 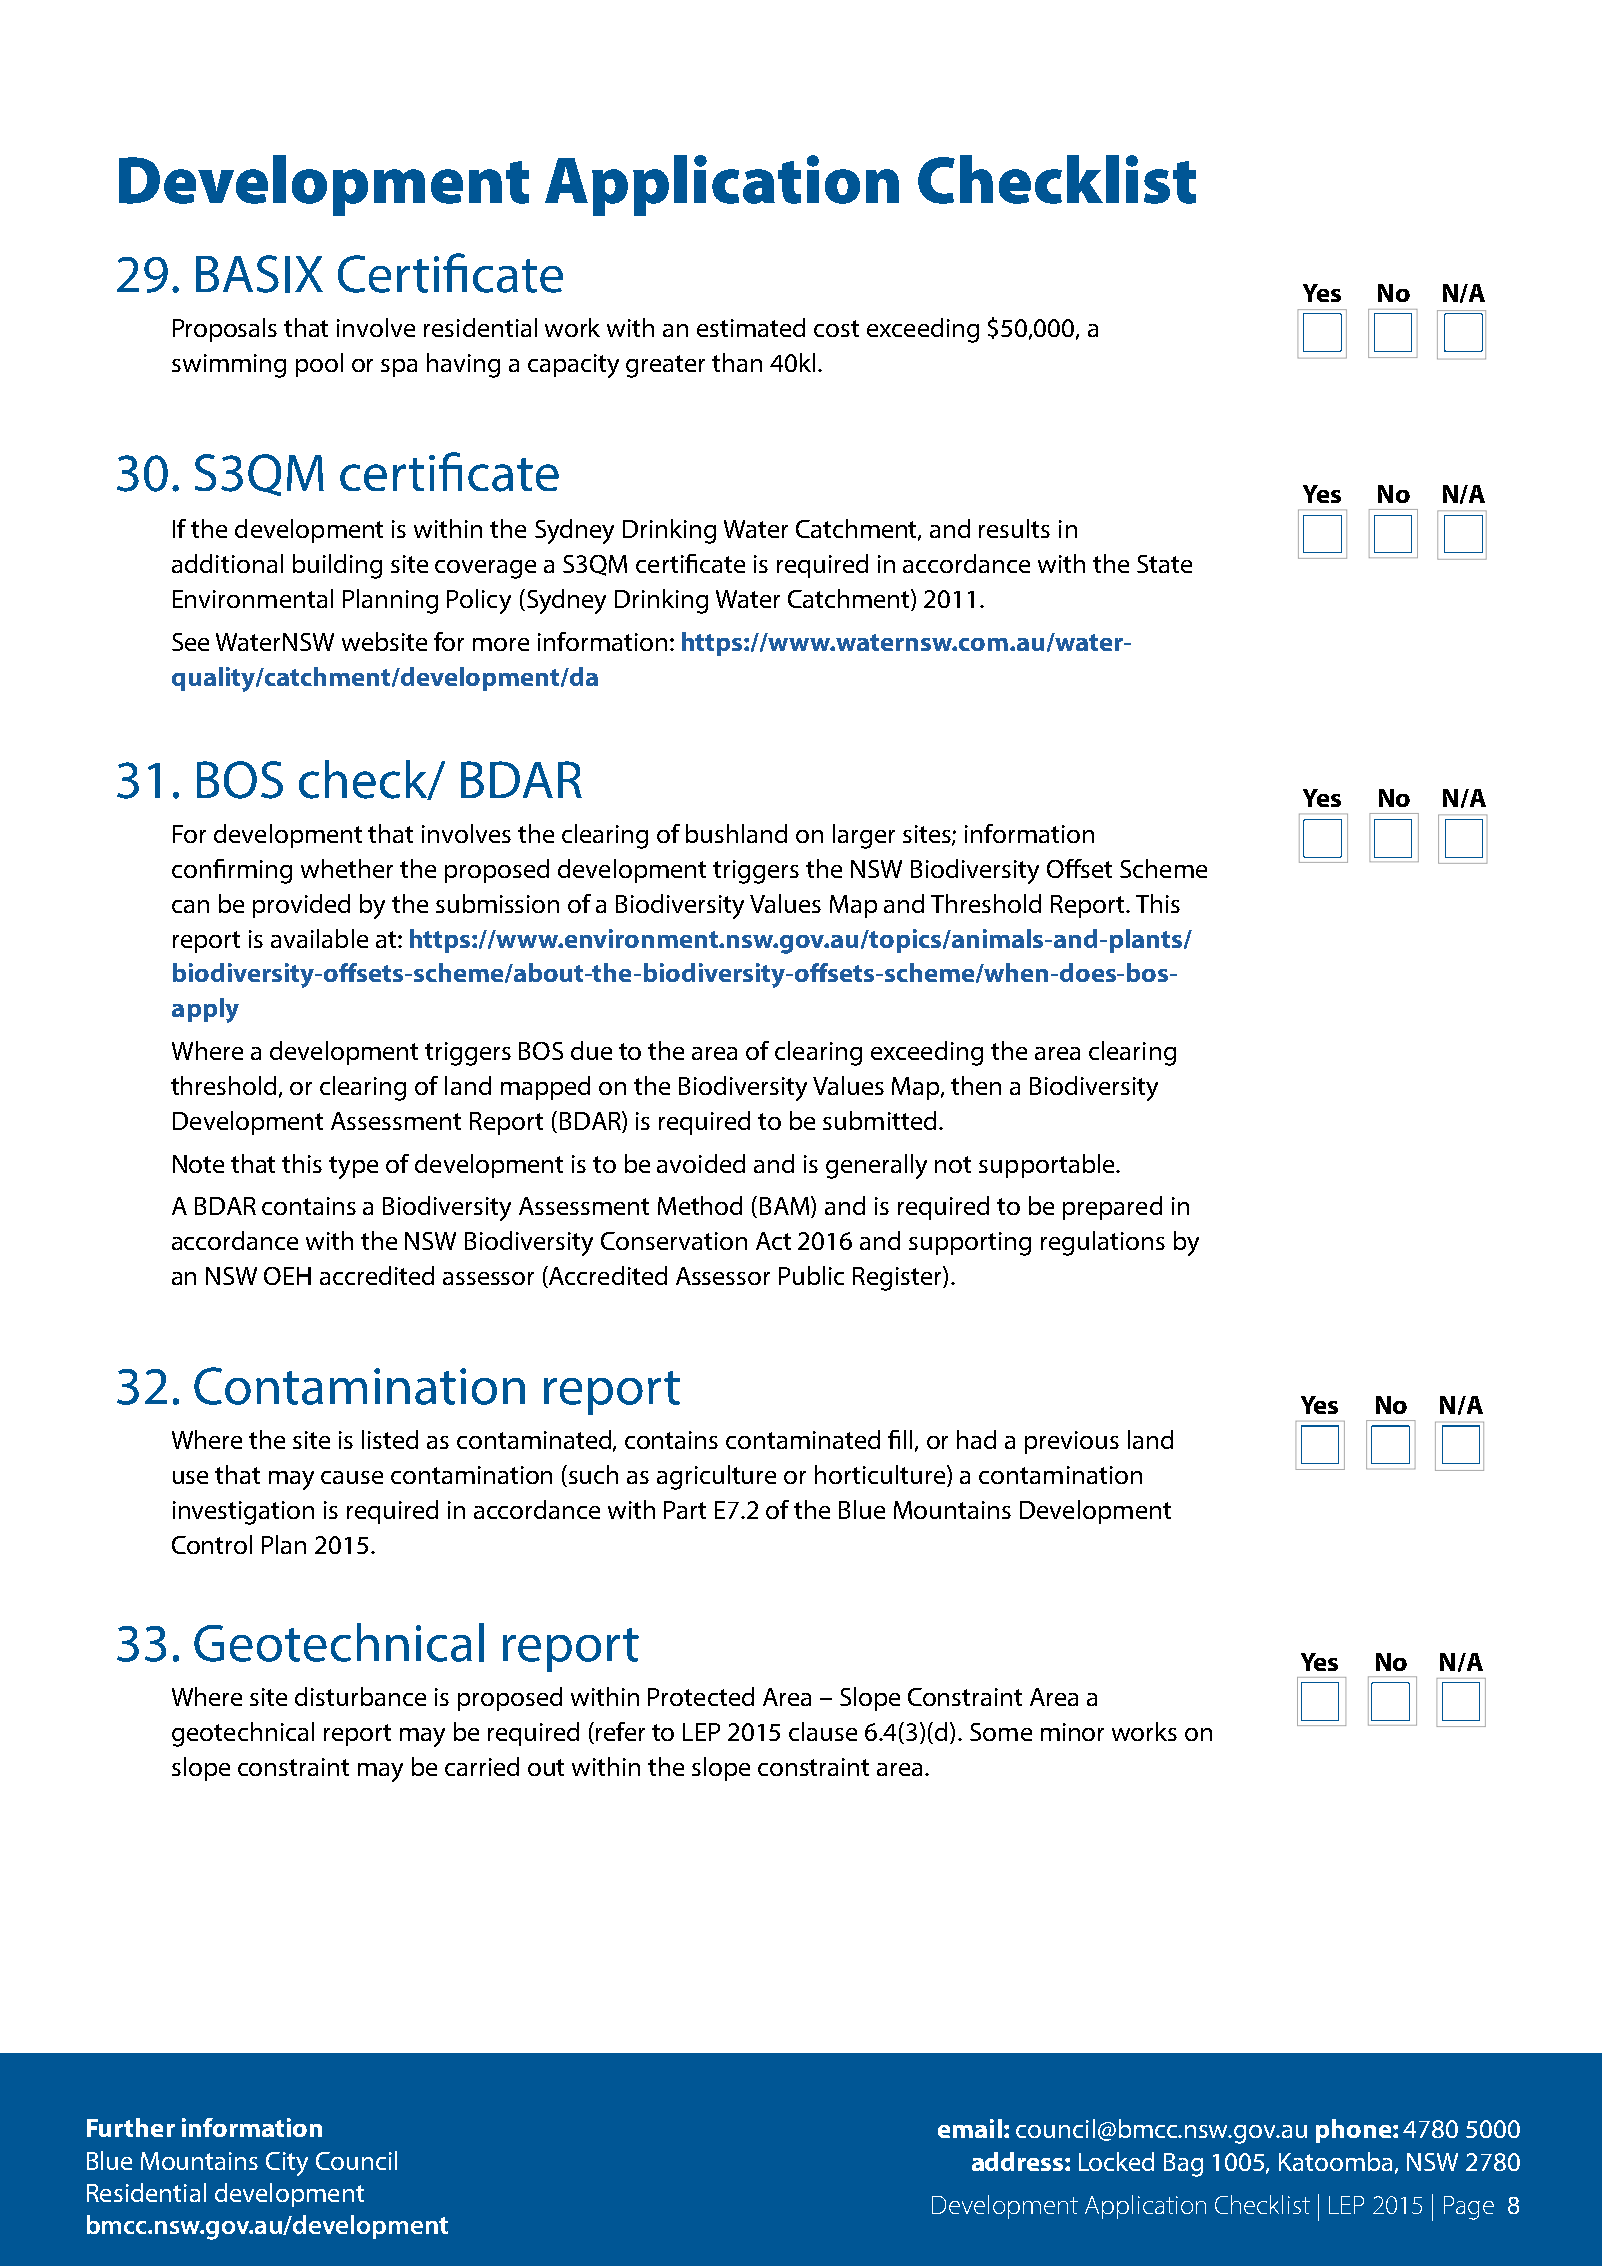 I want to click on Further, so click(x=131, y=2127).
